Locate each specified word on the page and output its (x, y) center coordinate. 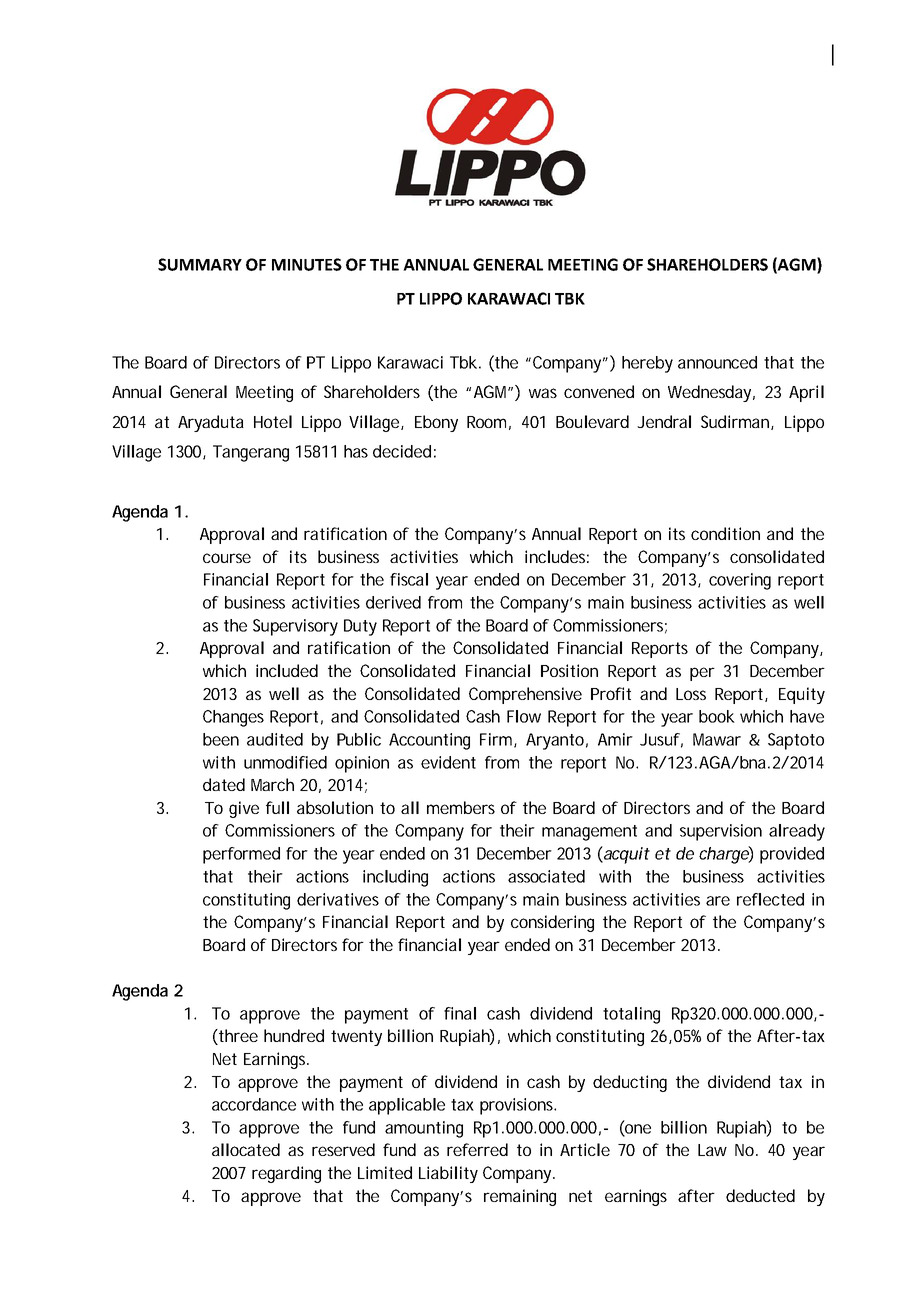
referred (477, 1149)
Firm (497, 740)
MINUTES (307, 264)
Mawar (717, 739)
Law (712, 1150)
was (543, 393)
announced (717, 362)
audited (275, 739)
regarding (286, 1174)
